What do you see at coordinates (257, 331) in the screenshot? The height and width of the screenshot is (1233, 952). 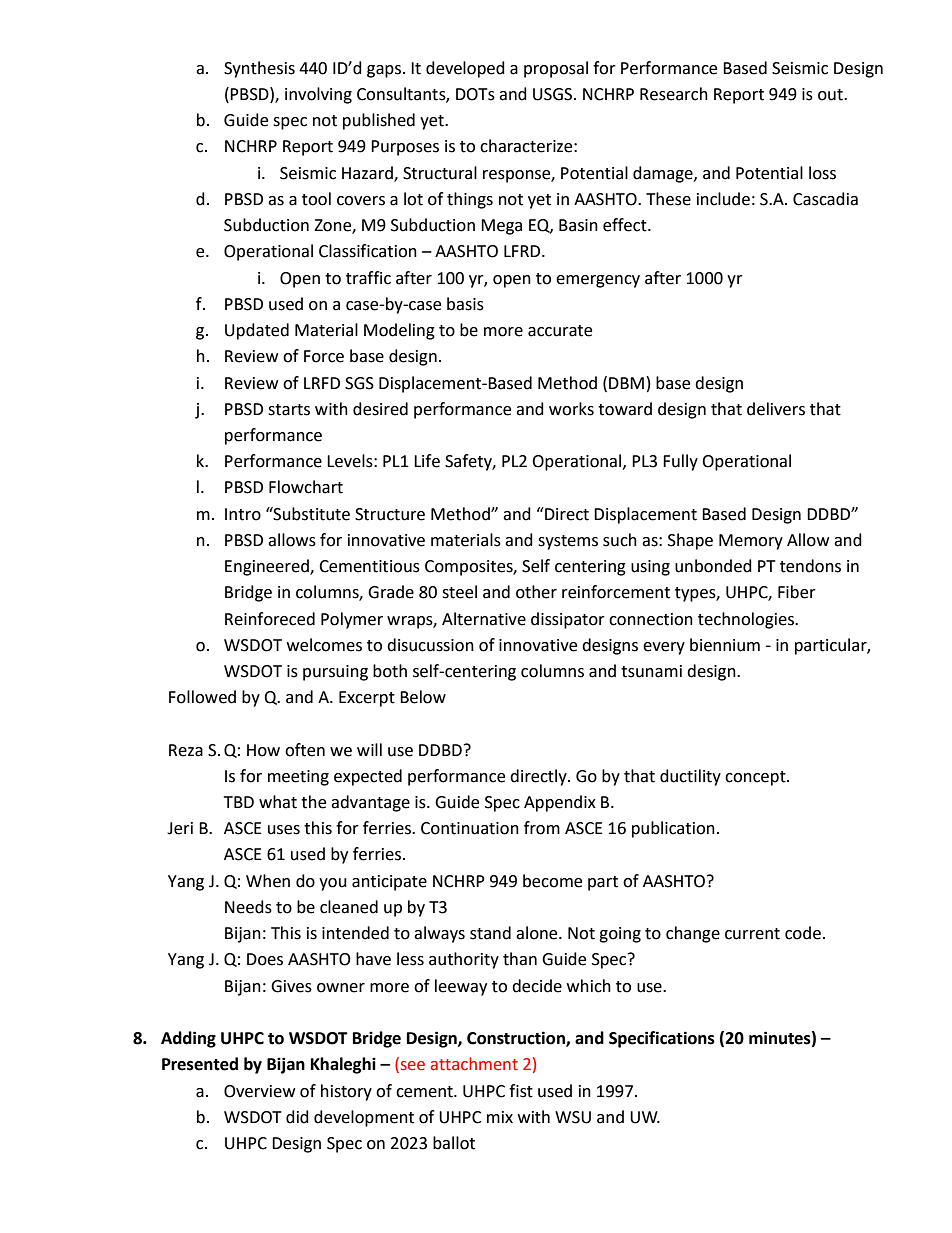 I see `Updated` at bounding box center [257, 331].
